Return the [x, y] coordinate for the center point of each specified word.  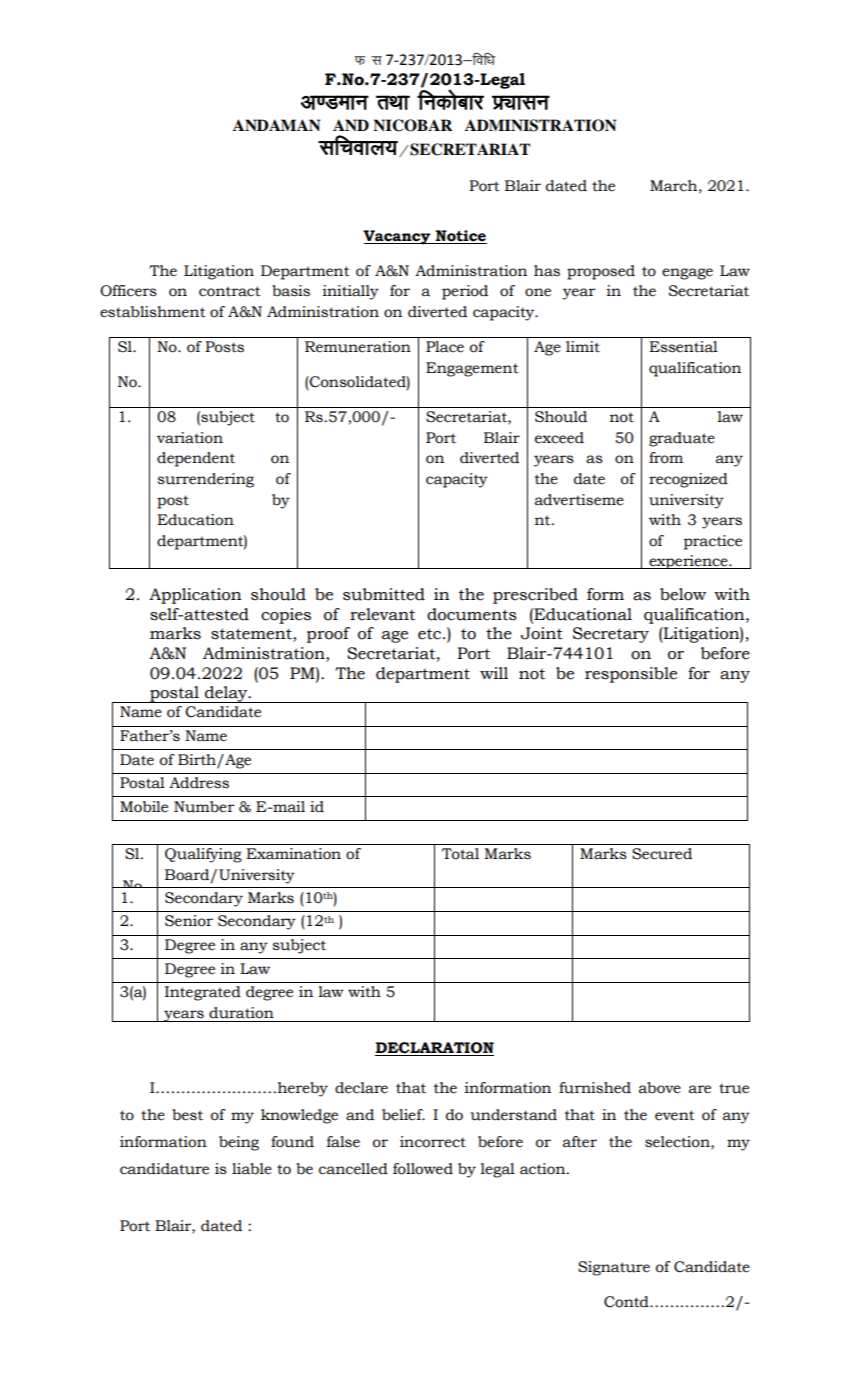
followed [423, 1169]
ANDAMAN [276, 125]
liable [252, 1169]
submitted [384, 594]
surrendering [206, 480]
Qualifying [203, 855]
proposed [601, 272]
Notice [460, 237]
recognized [688, 480]
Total [460, 854]
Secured [662, 854]
